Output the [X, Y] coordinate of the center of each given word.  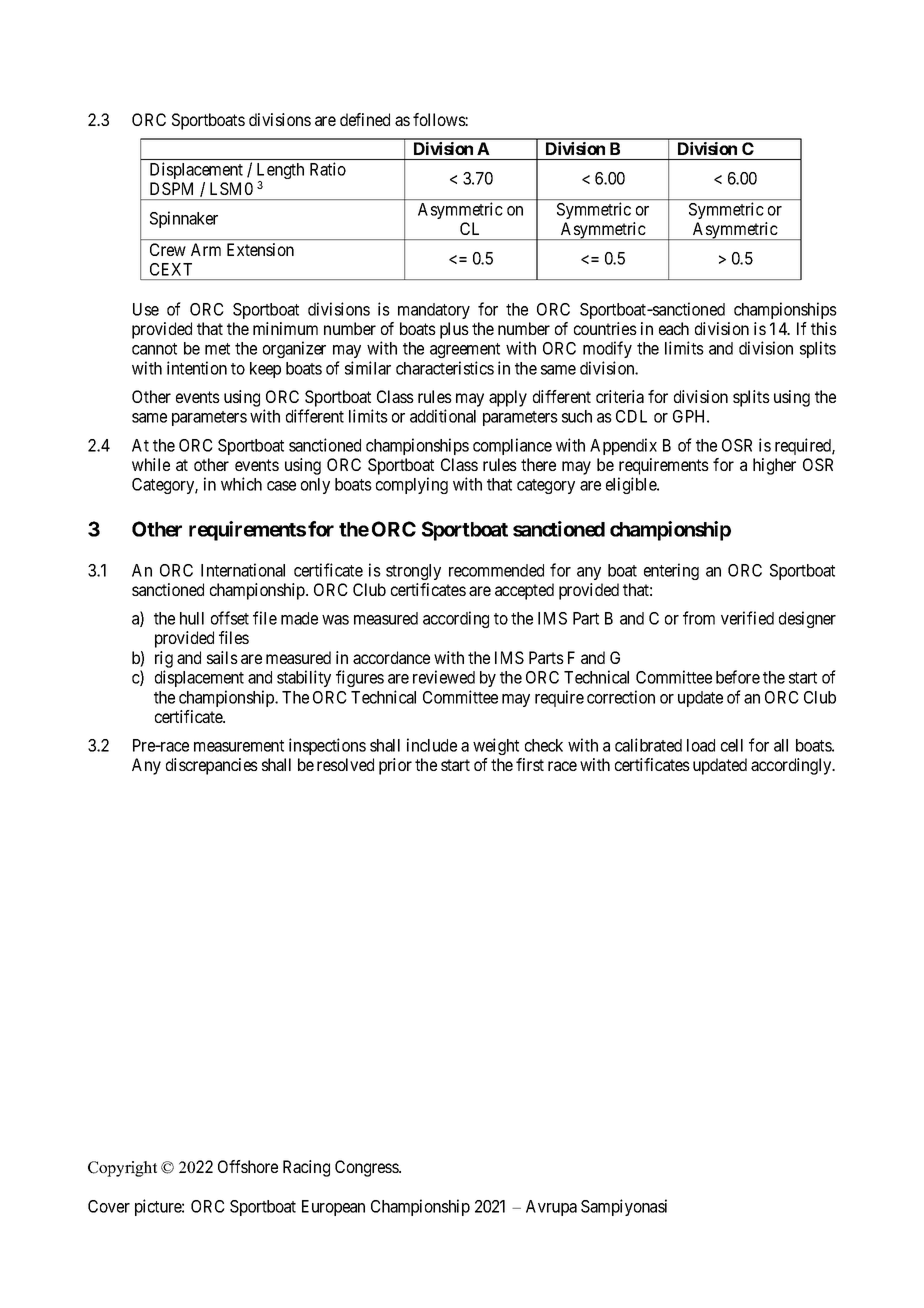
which [241, 484]
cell [732, 745]
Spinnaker [184, 219]
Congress [367, 1168]
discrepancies [212, 766]
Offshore [248, 1166]
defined [365, 119]
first [530, 764]
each [674, 328]
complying [412, 485]
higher [774, 466]
